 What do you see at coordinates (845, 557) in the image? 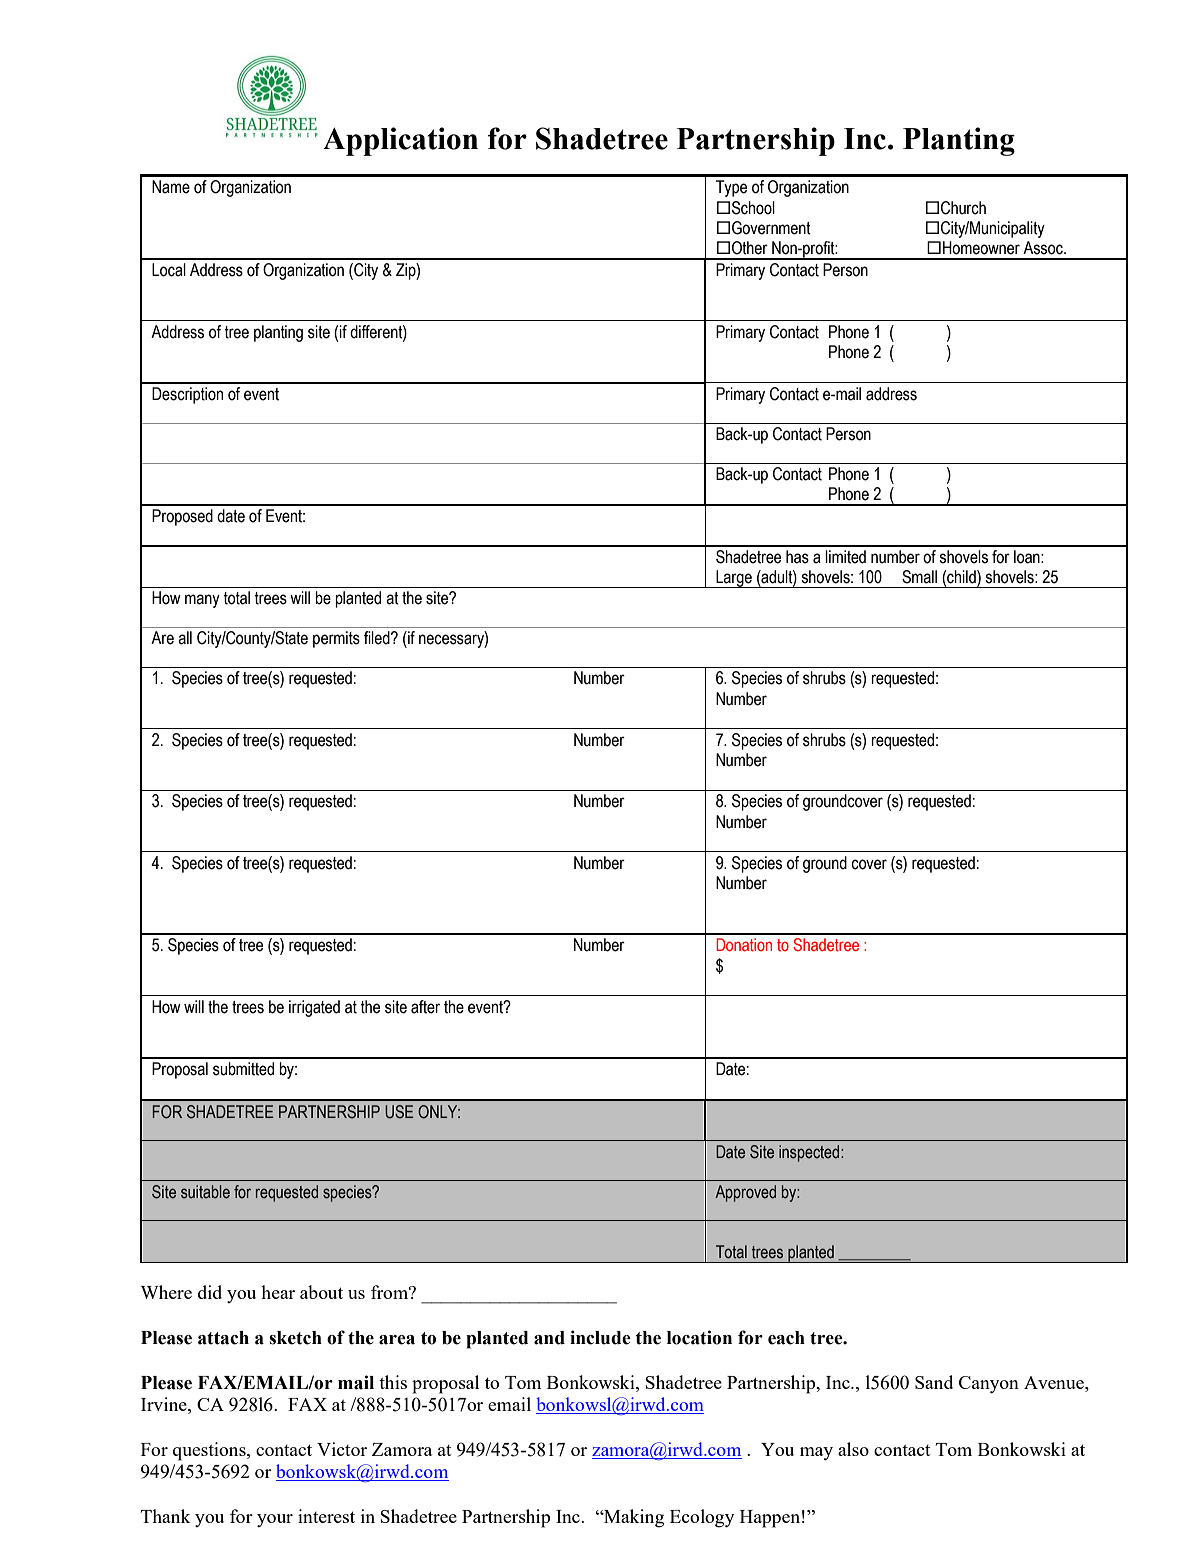
I see `limited` at bounding box center [845, 557].
